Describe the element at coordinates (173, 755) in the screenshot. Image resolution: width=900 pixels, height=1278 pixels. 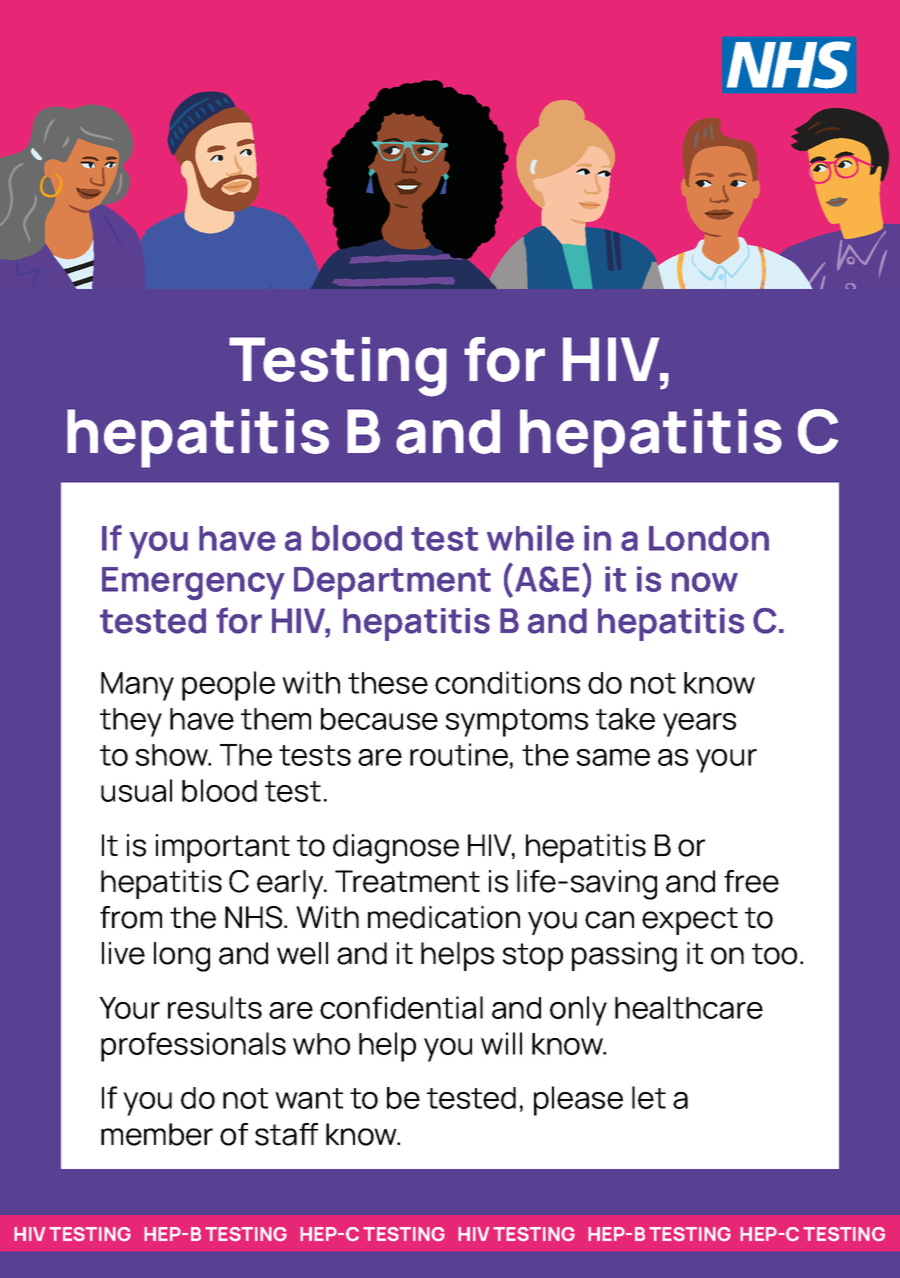
I see `show` at that location.
